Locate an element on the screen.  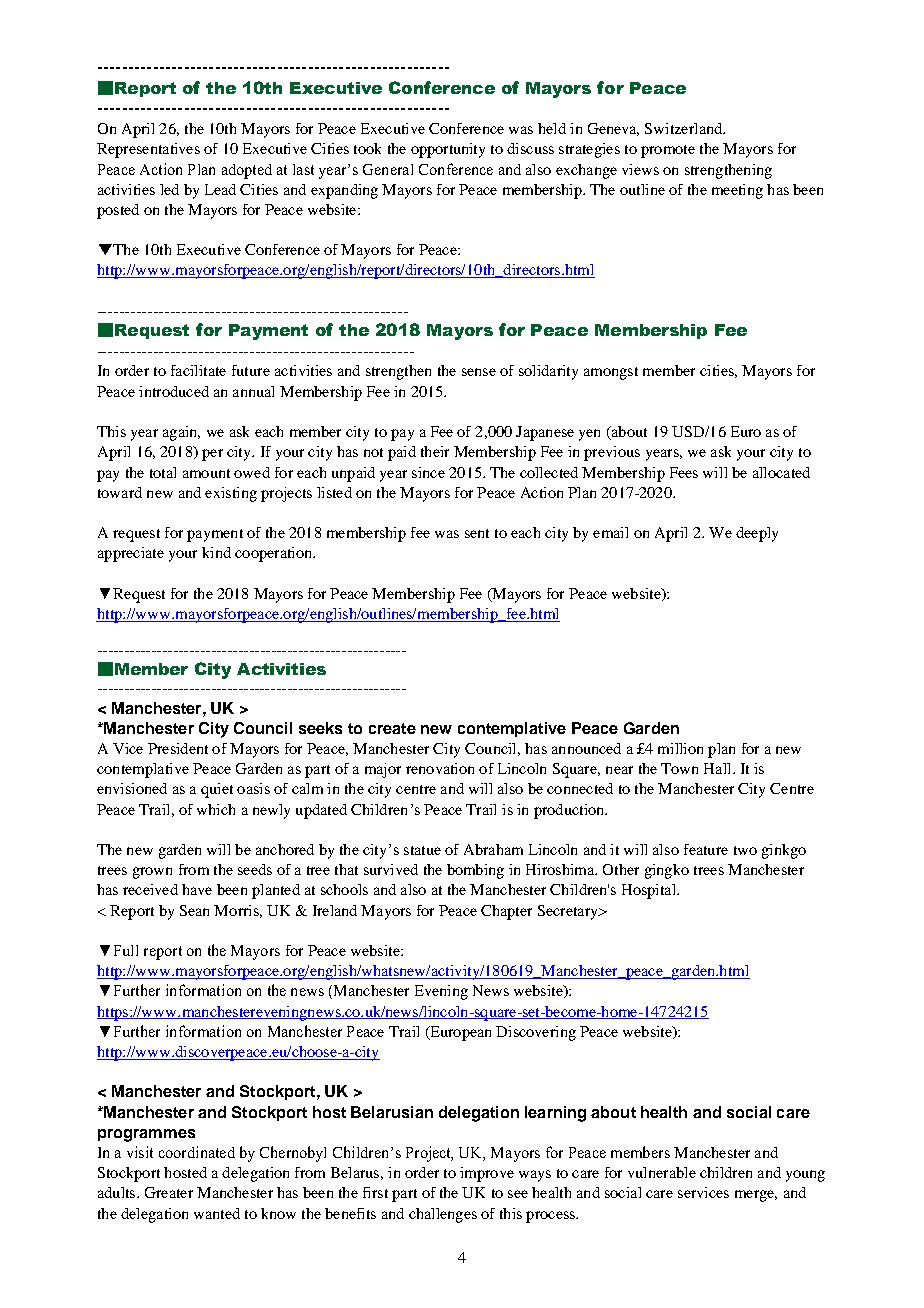
improve is located at coordinates (487, 1174).
